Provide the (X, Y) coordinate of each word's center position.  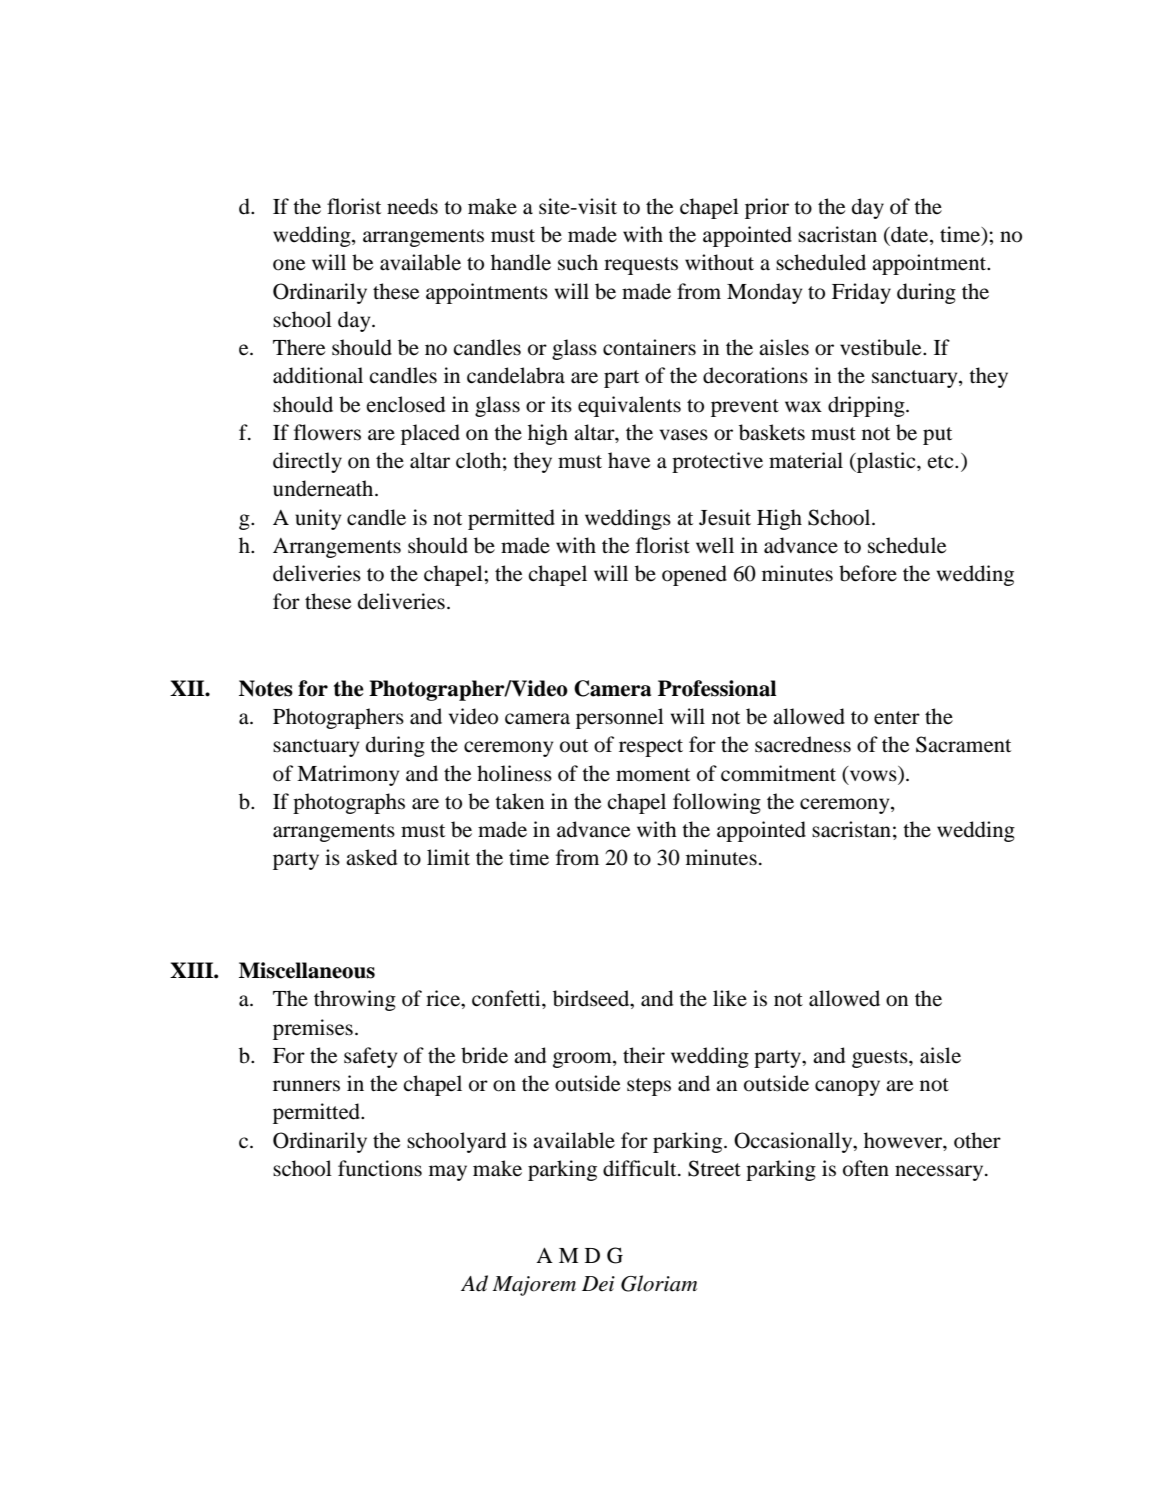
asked (371, 857)
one (289, 265)
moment (653, 775)
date (910, 235)
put (937, 436)
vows (873, 776)
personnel (620, 718)
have (629, 460)
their (644, 1055)
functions (380, 1168)
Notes (266, 688)
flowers (327, 432)
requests (641, 266)
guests (881, 1059)
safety (370, 1057)
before (868, 573)
